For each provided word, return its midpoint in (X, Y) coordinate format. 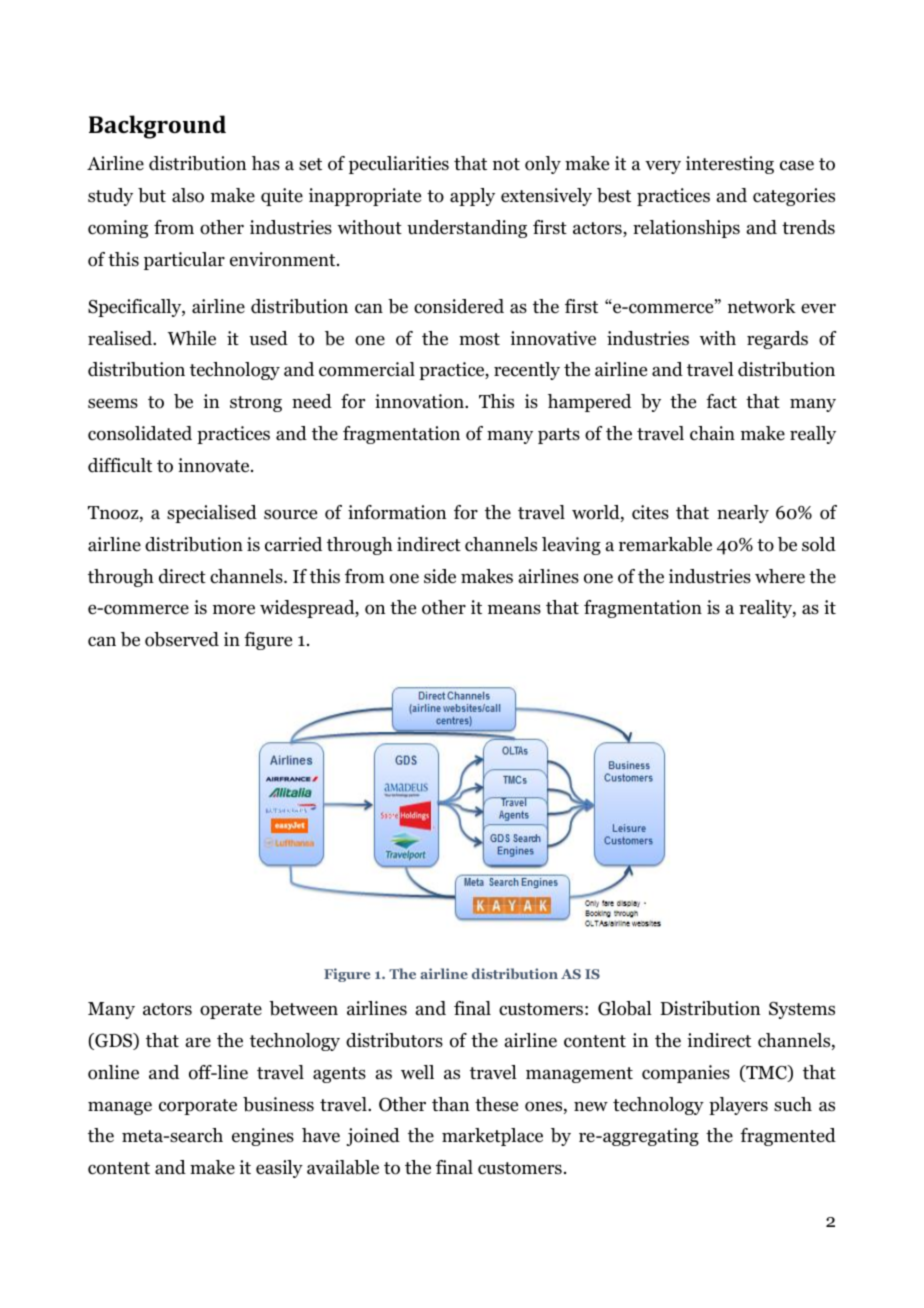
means (514, 609)
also (188, 195)
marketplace (492, 1137)
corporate (198, 1107)
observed (182, 639)
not (506, 164)
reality (766, 609)
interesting (730, 165)
